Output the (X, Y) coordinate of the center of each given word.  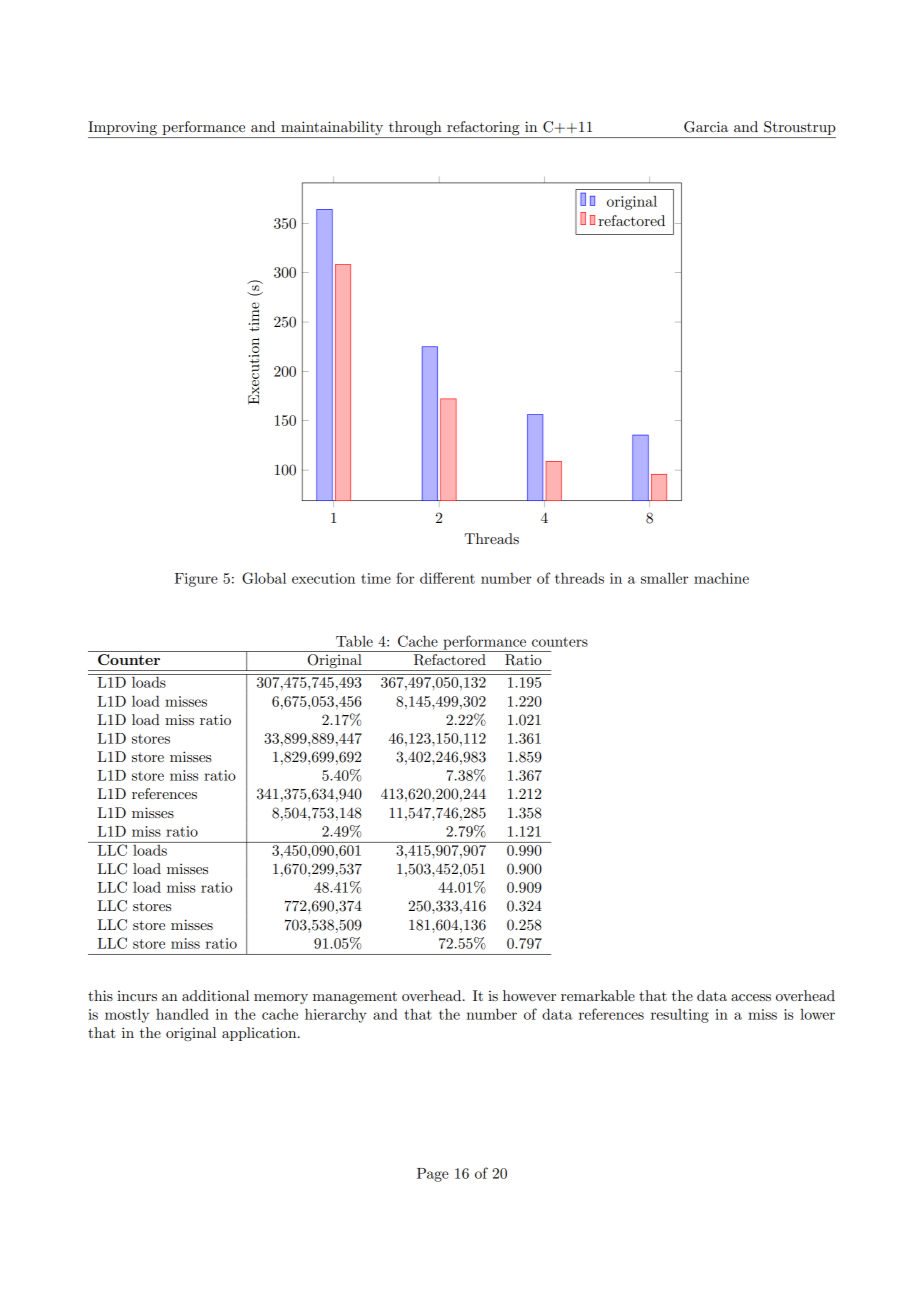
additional (215, 995)
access (751, 997)
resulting (680, 1016)
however (529, 995)
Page (433, 1175)
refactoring (483, 129)
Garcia (706, 127)
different (447, 578)
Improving (123, 129)
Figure (196, 580)
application (260, 1034)
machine (721, 578)
